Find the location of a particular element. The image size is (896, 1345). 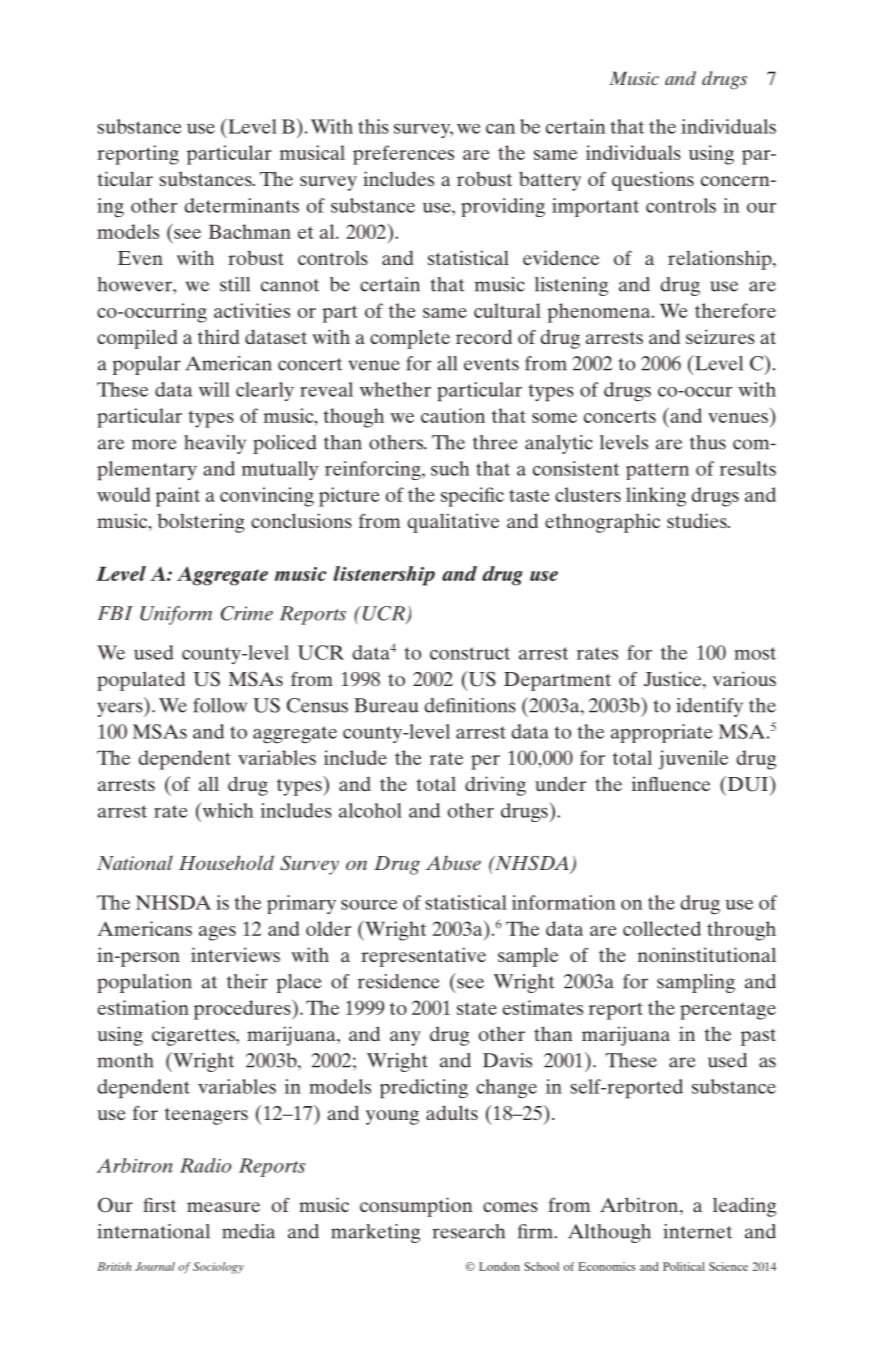

seizures is located at coordinates (720, 336).
